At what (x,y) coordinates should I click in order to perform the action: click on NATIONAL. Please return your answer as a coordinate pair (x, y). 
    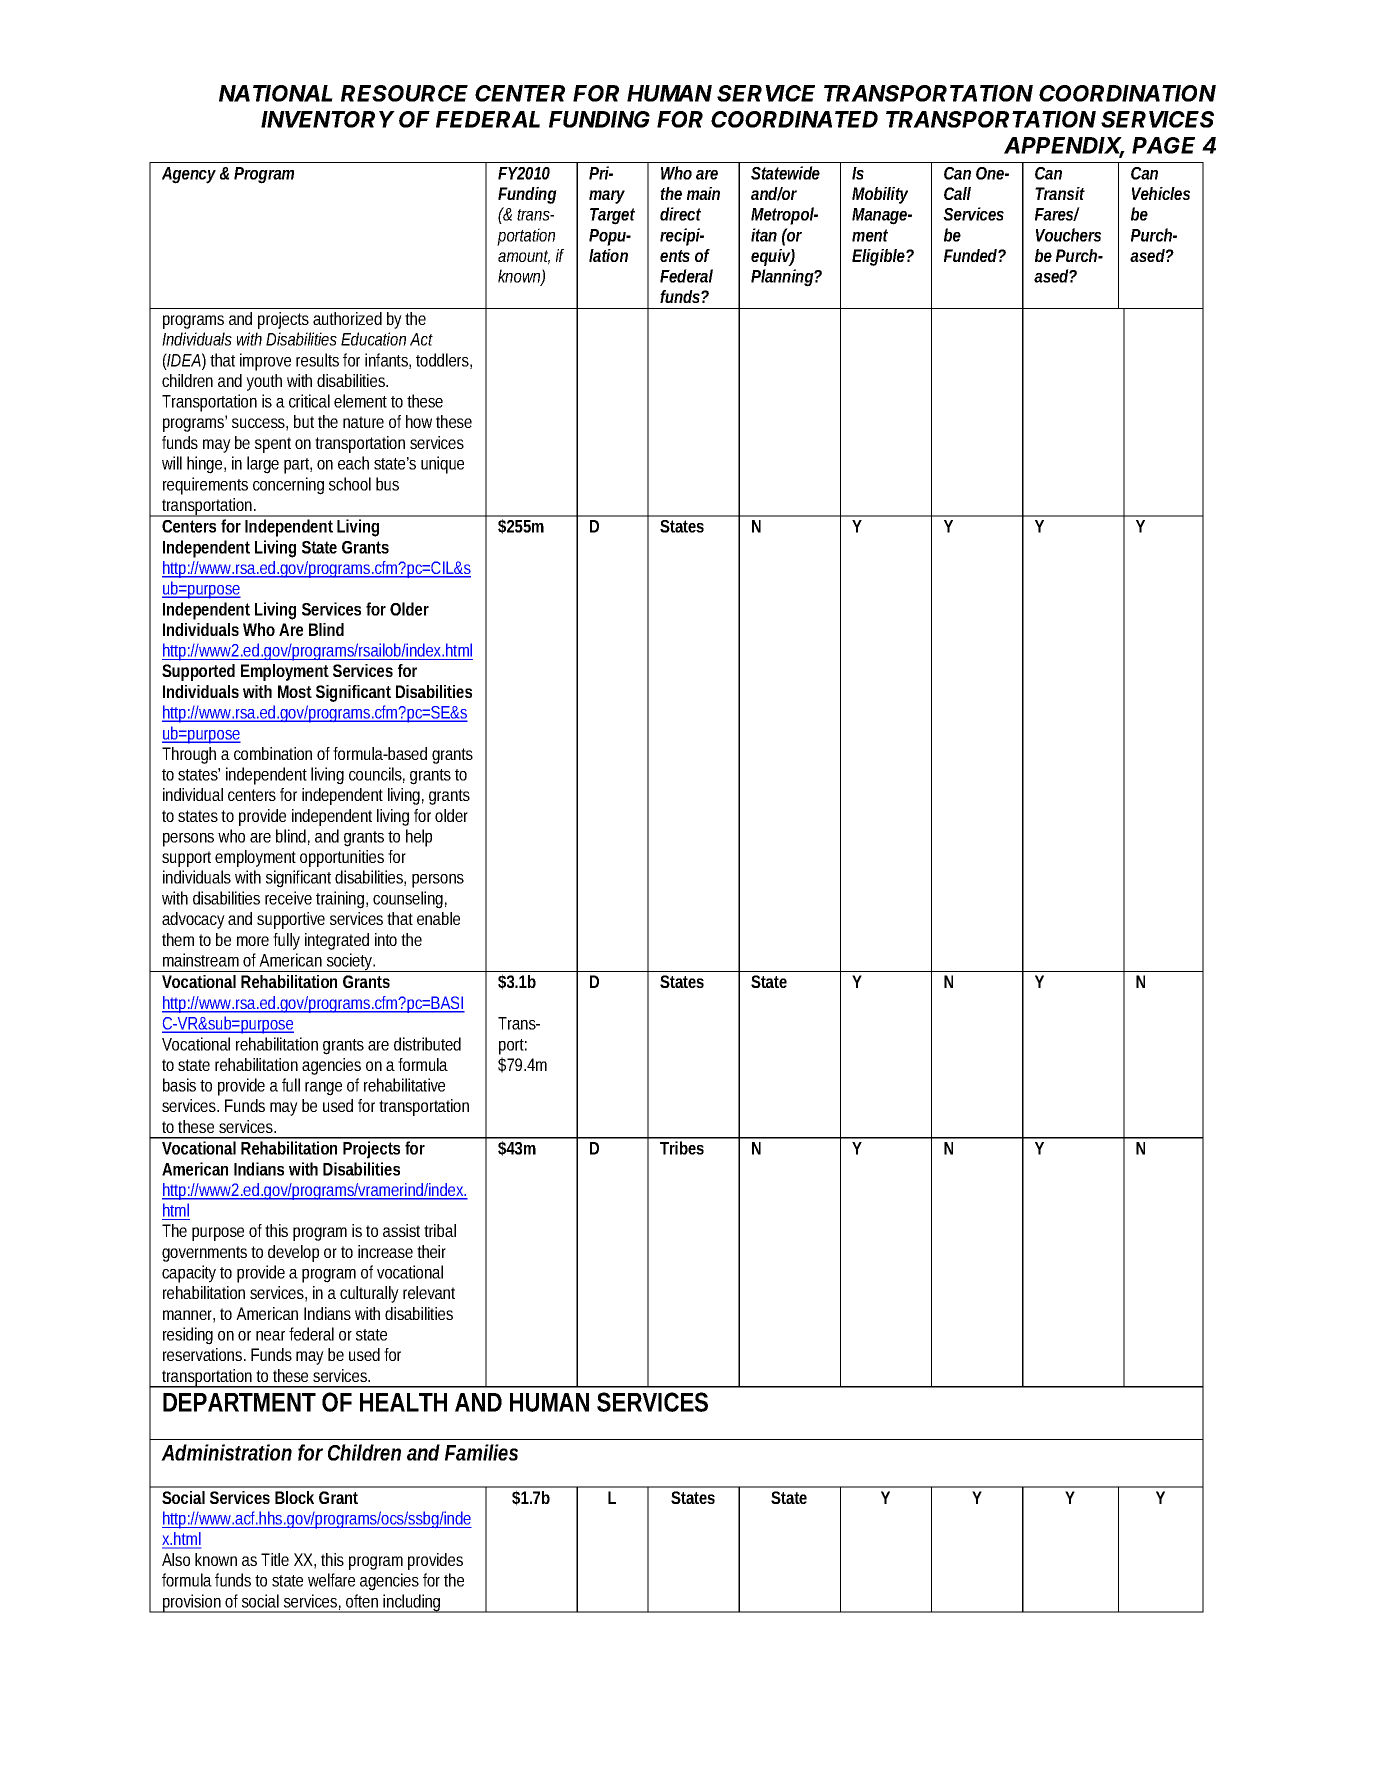
    Looking at the image, I should click on (276, 93).
